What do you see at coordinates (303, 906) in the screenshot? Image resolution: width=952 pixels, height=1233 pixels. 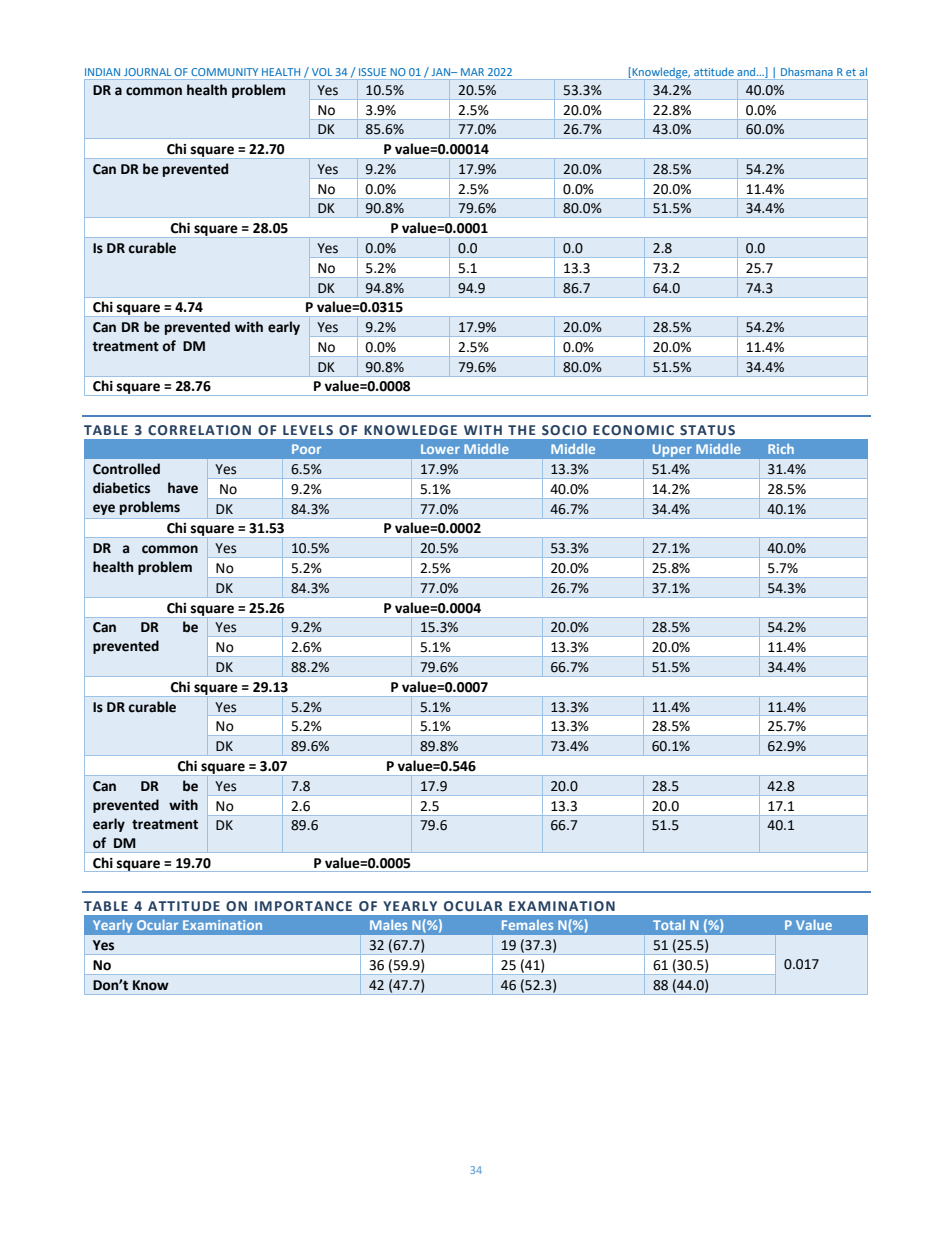 I see `IMPORTANCE` at bounding box center [303, 906].
